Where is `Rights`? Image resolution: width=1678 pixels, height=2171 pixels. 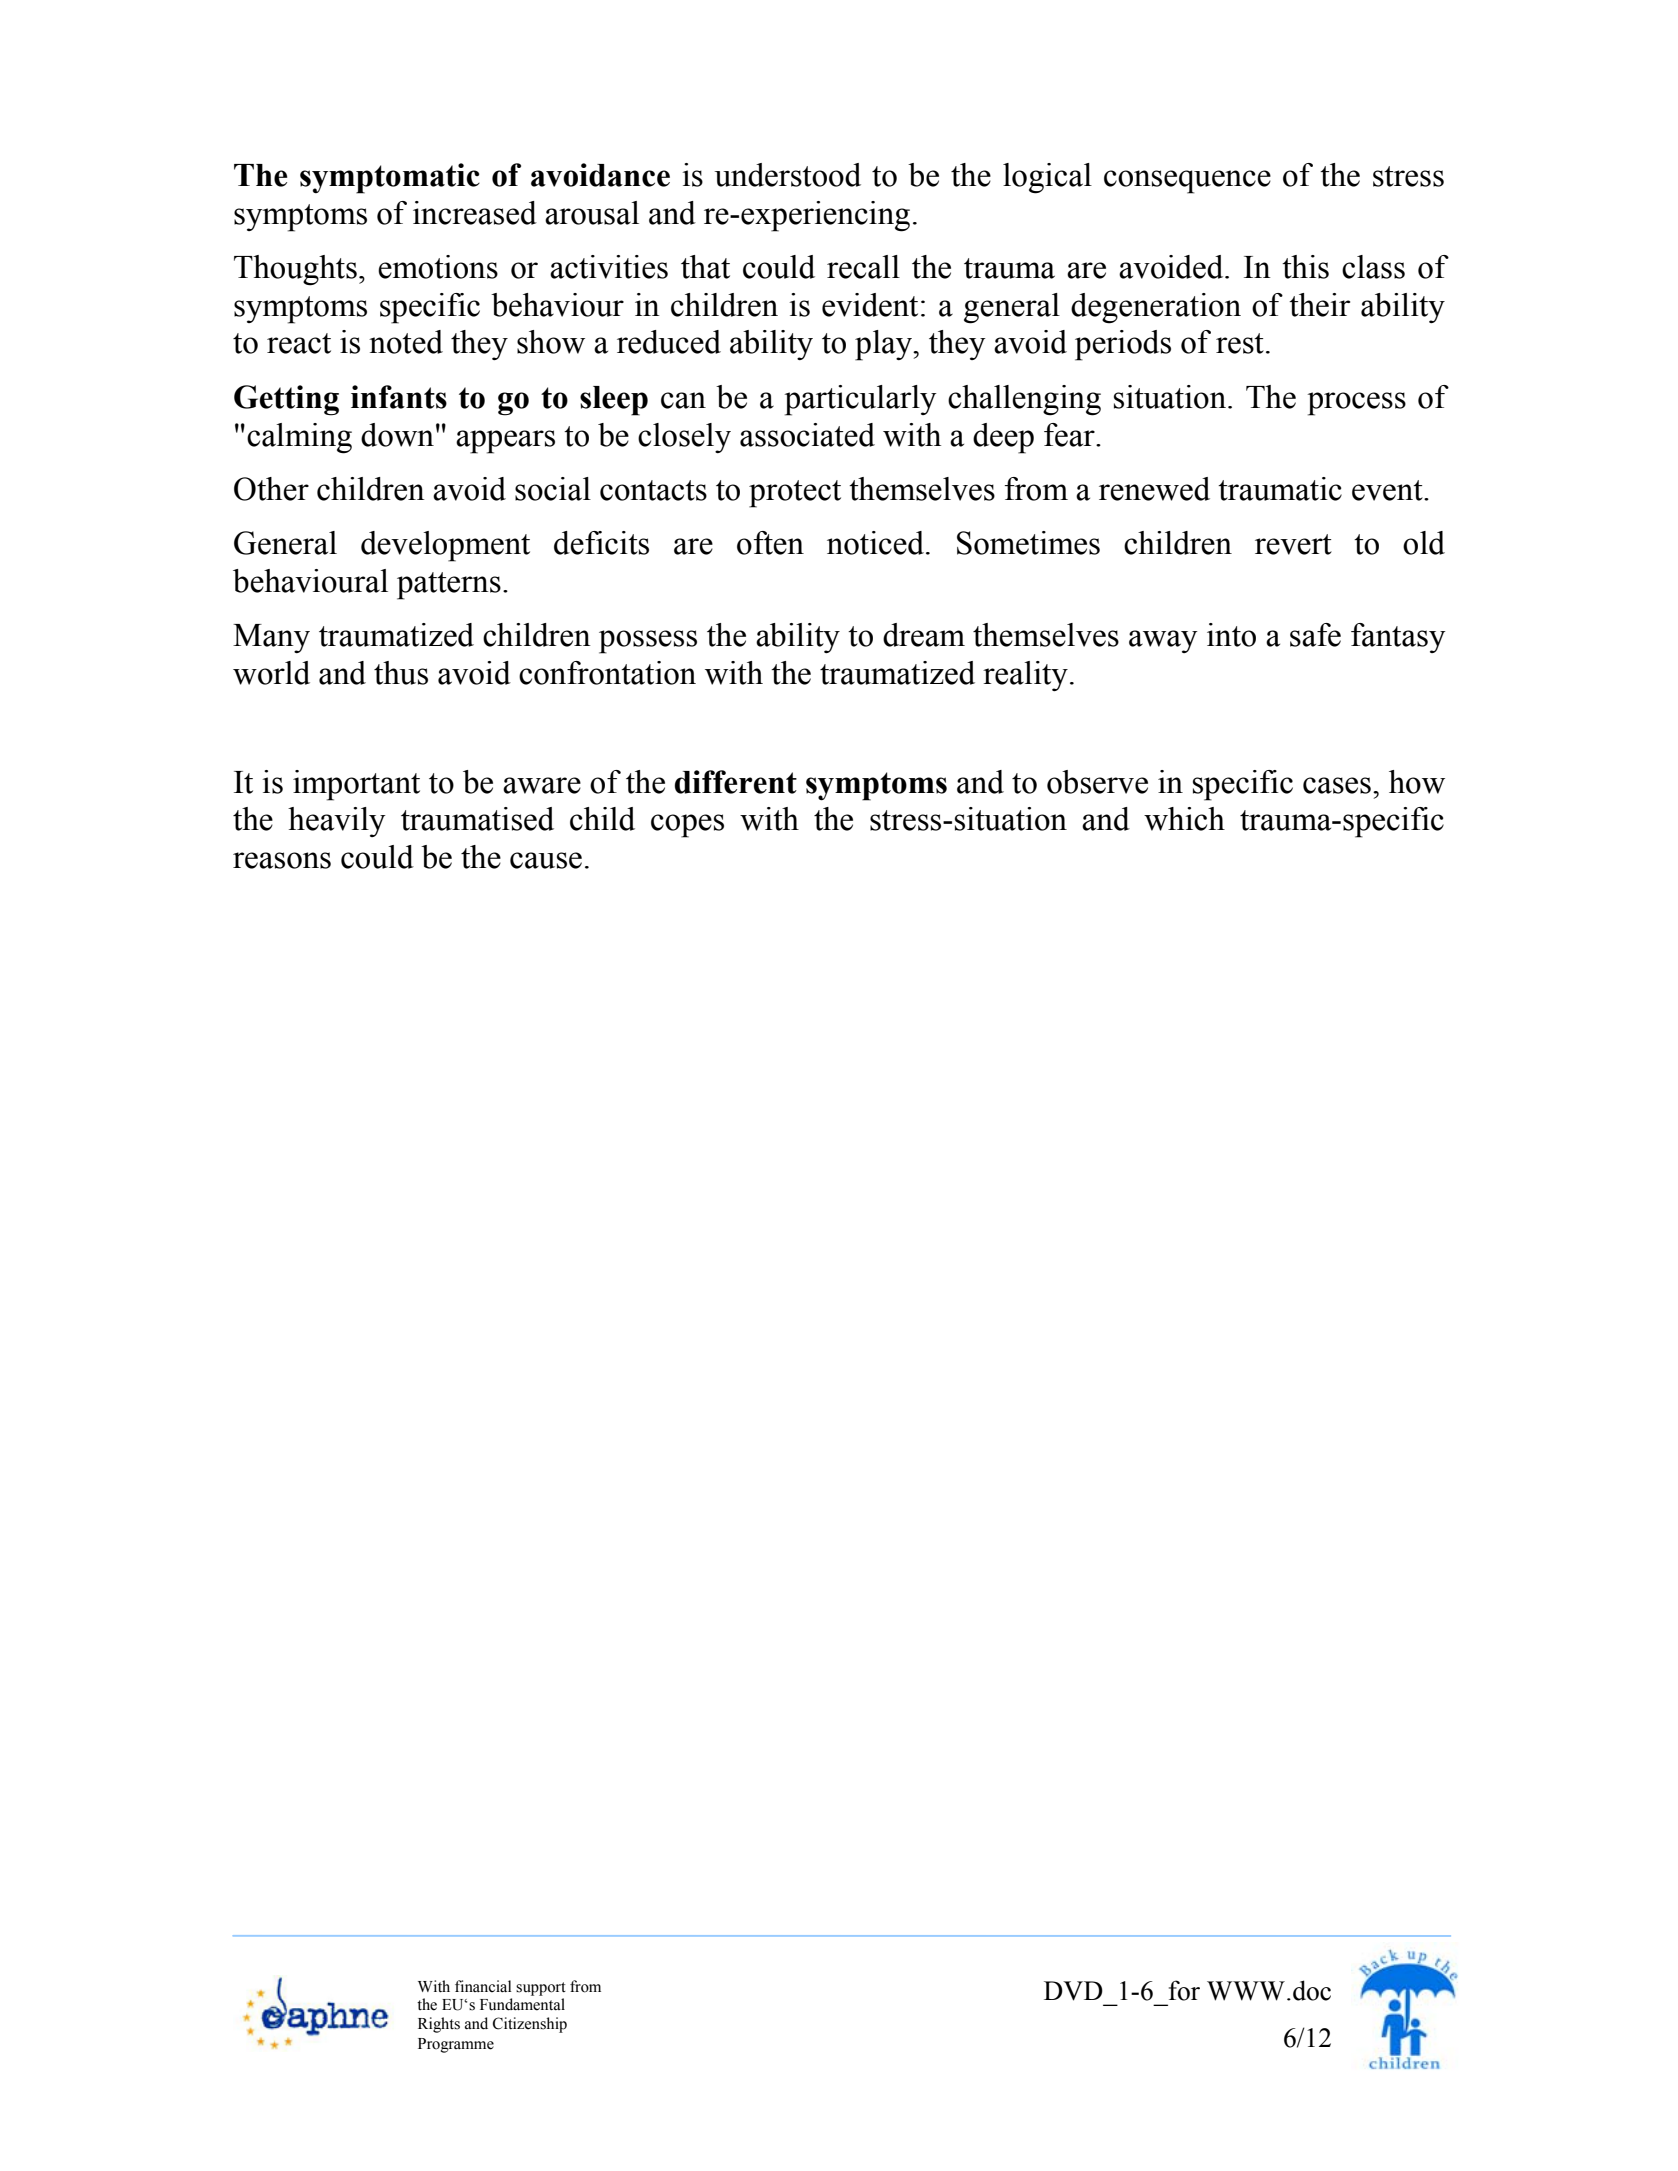 Rights is located at coordinates (439, 2025).
